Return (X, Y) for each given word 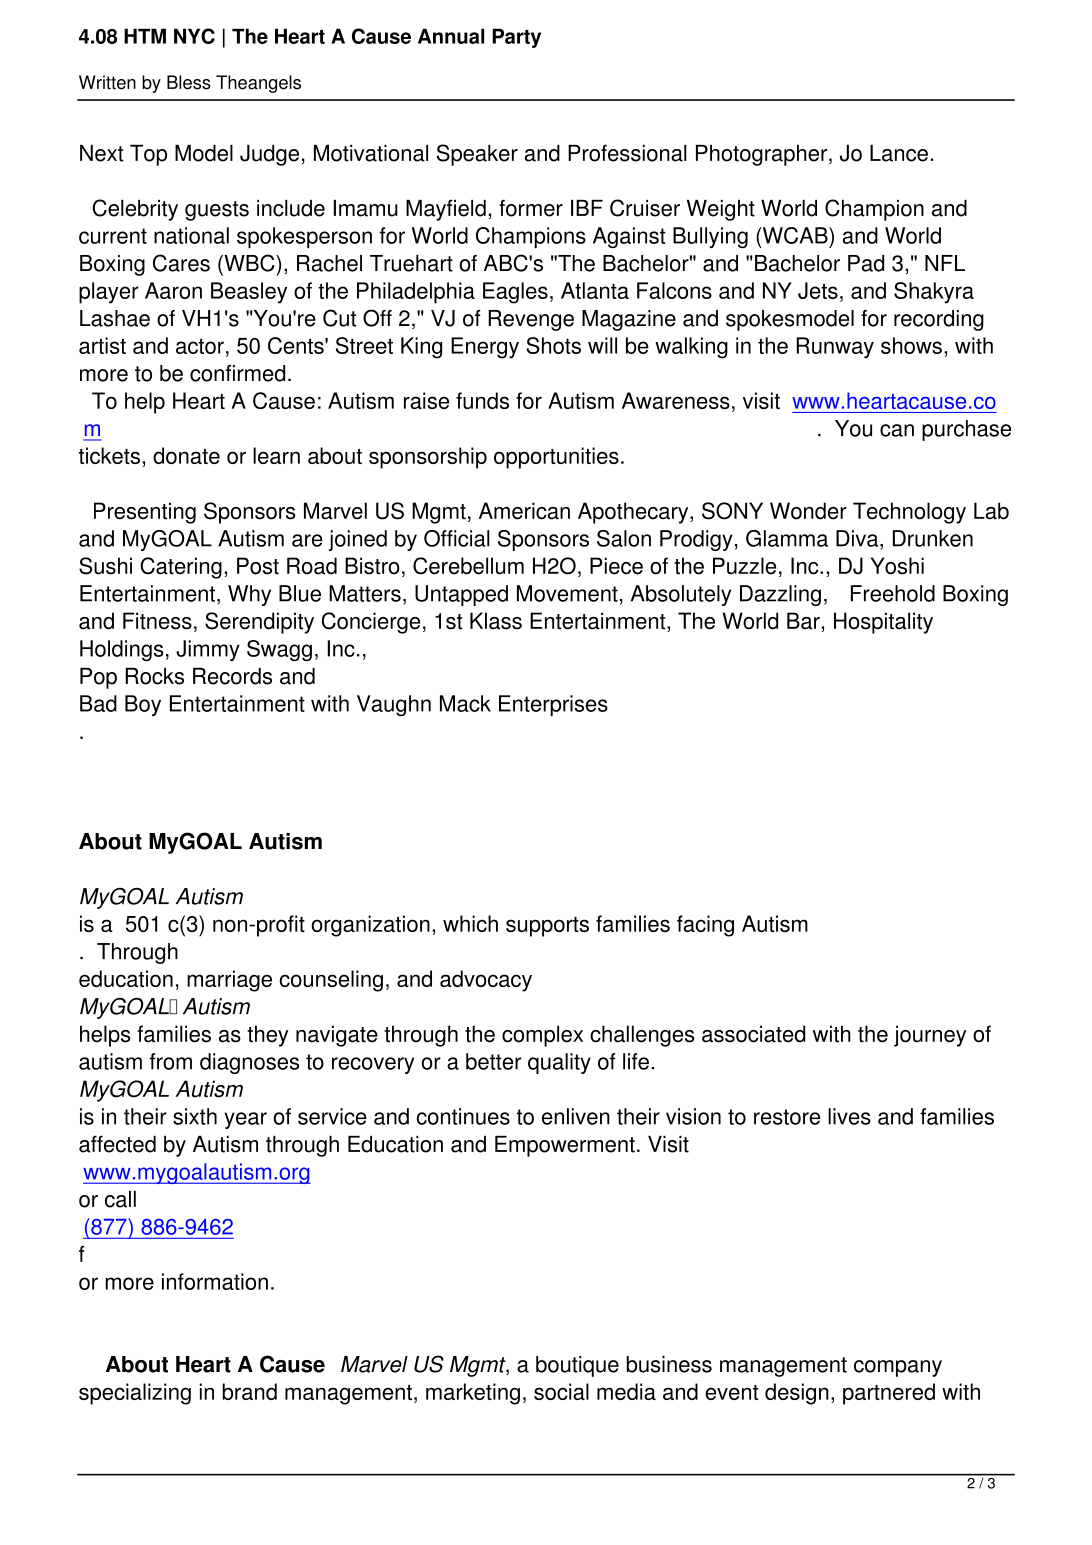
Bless (189, 82)
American (524, 511)
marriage (229, 981)
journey (930, 1036)
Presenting (145, 513)
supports (547, 927)
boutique (577, 1366)
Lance (899, 153)
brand (250, 1391)
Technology (909, 513)
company (898, 1368)
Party (516, 38)
